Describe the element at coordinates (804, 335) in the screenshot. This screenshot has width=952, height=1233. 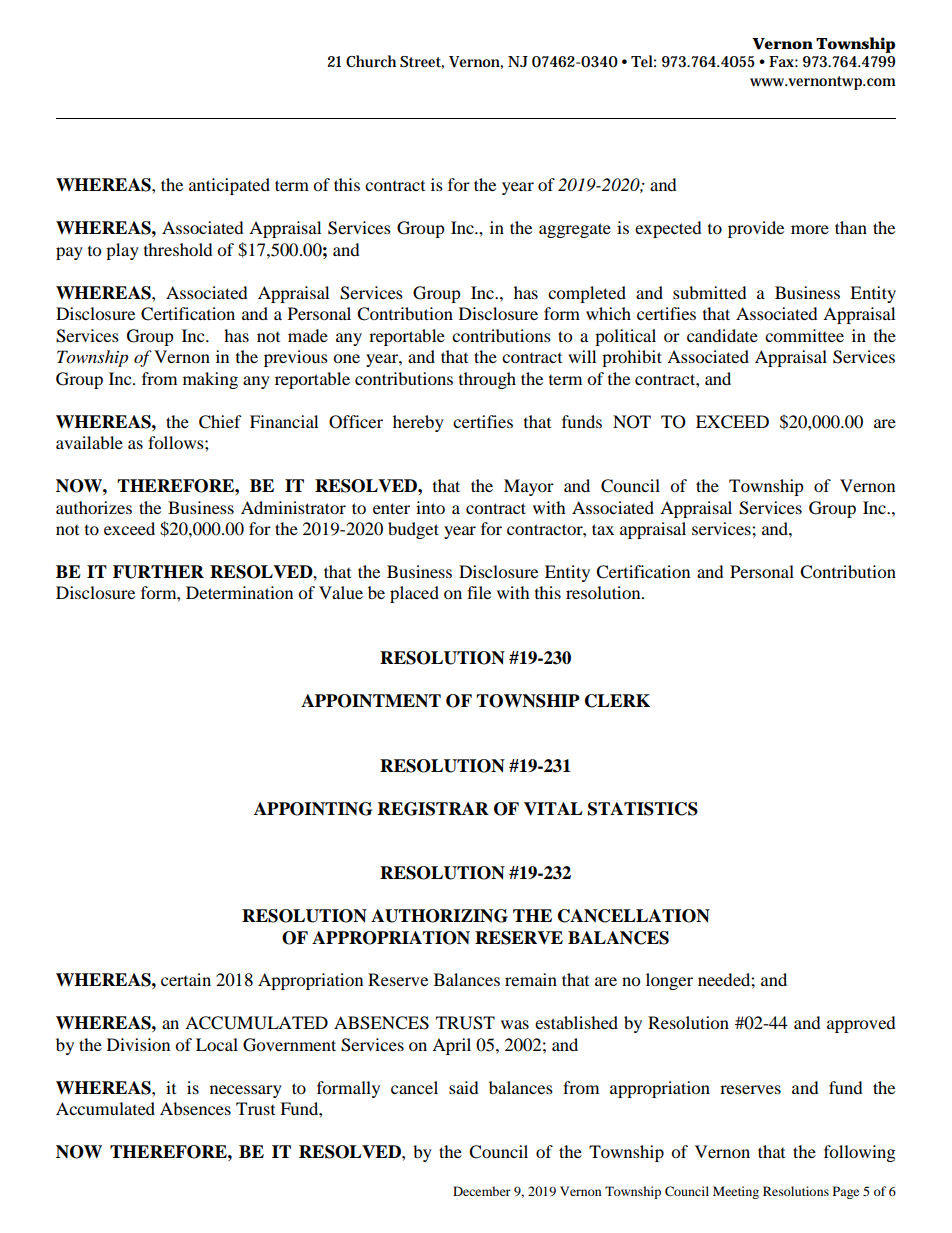
I see `committee` at that location.
